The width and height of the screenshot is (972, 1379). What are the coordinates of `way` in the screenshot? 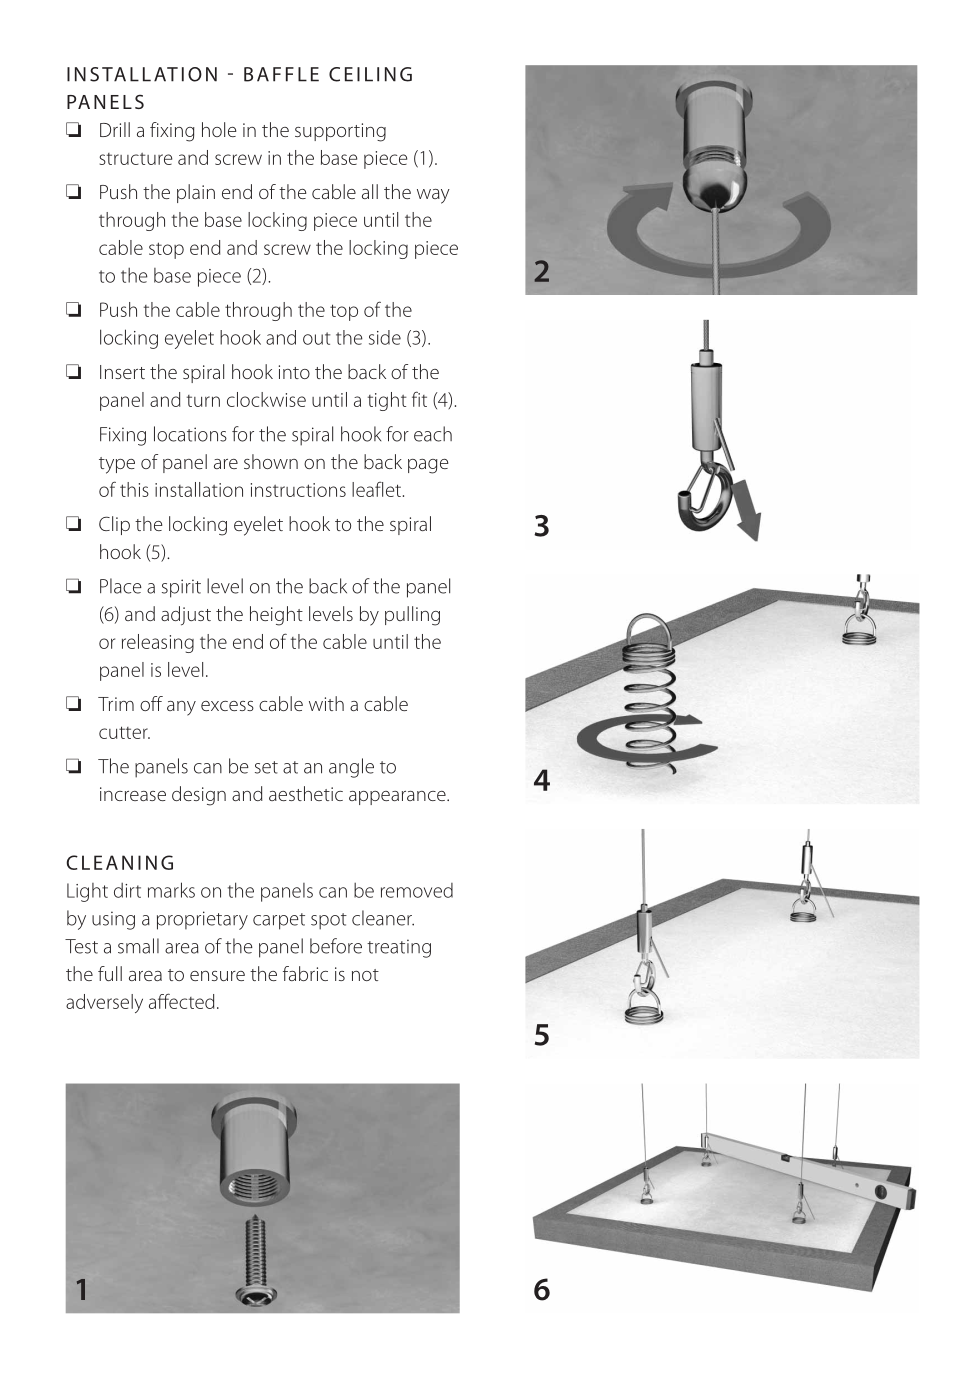 It's located at (433, 196).
